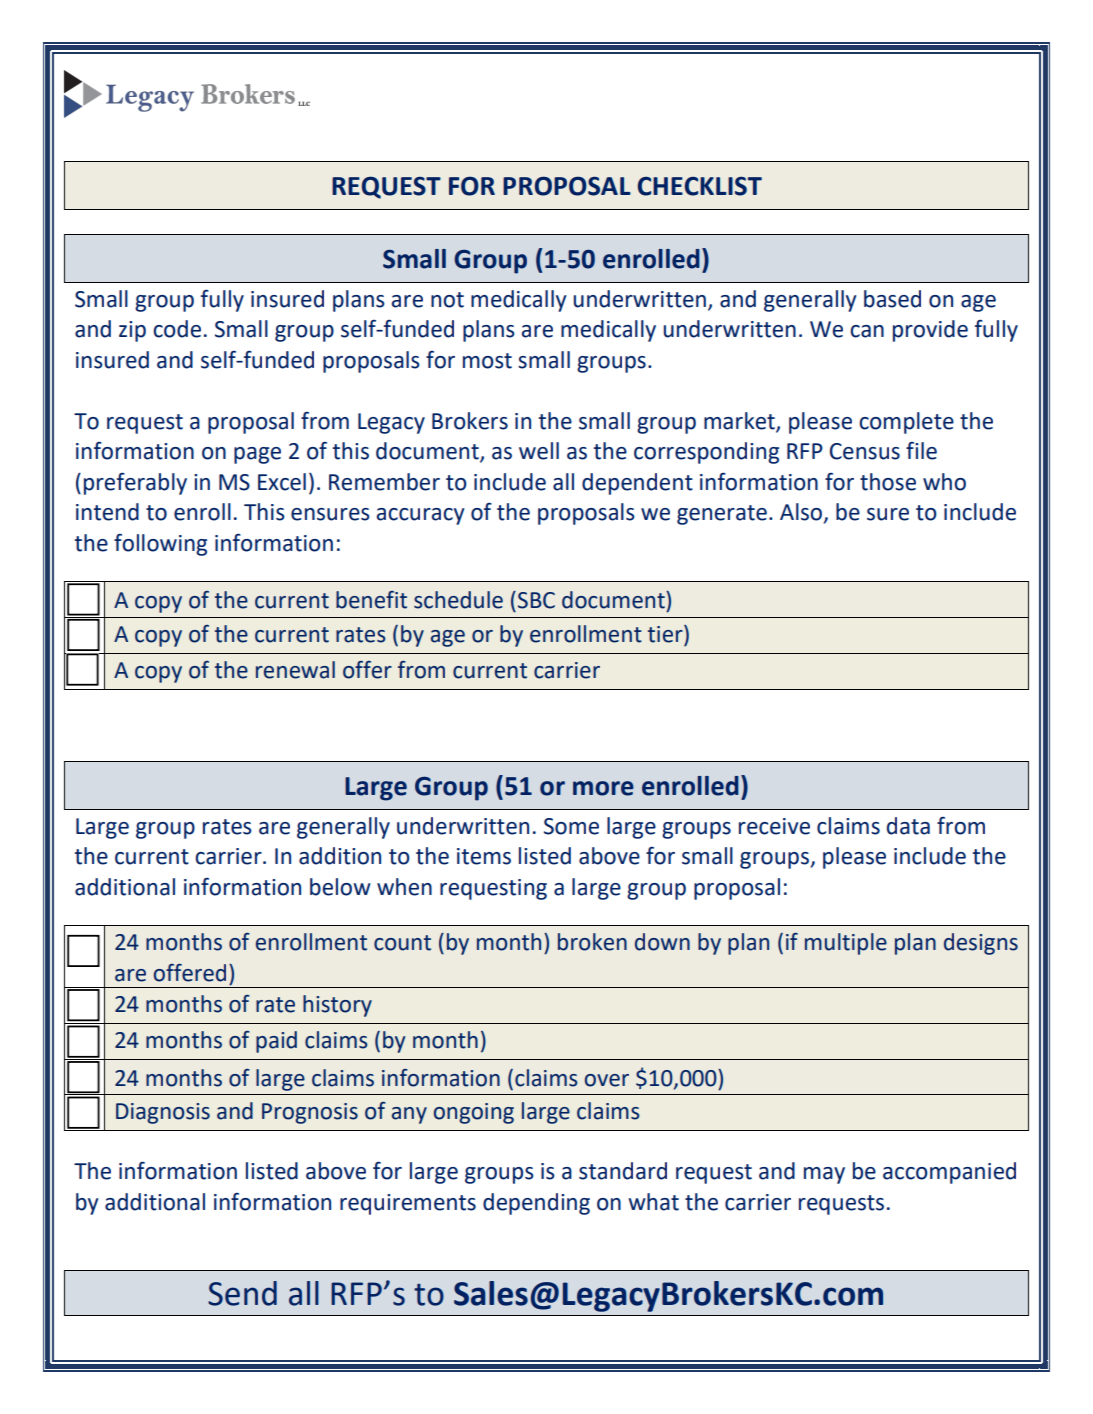 The image size is (1093, 1414). I want to click on Send, so click(242, 1293).
